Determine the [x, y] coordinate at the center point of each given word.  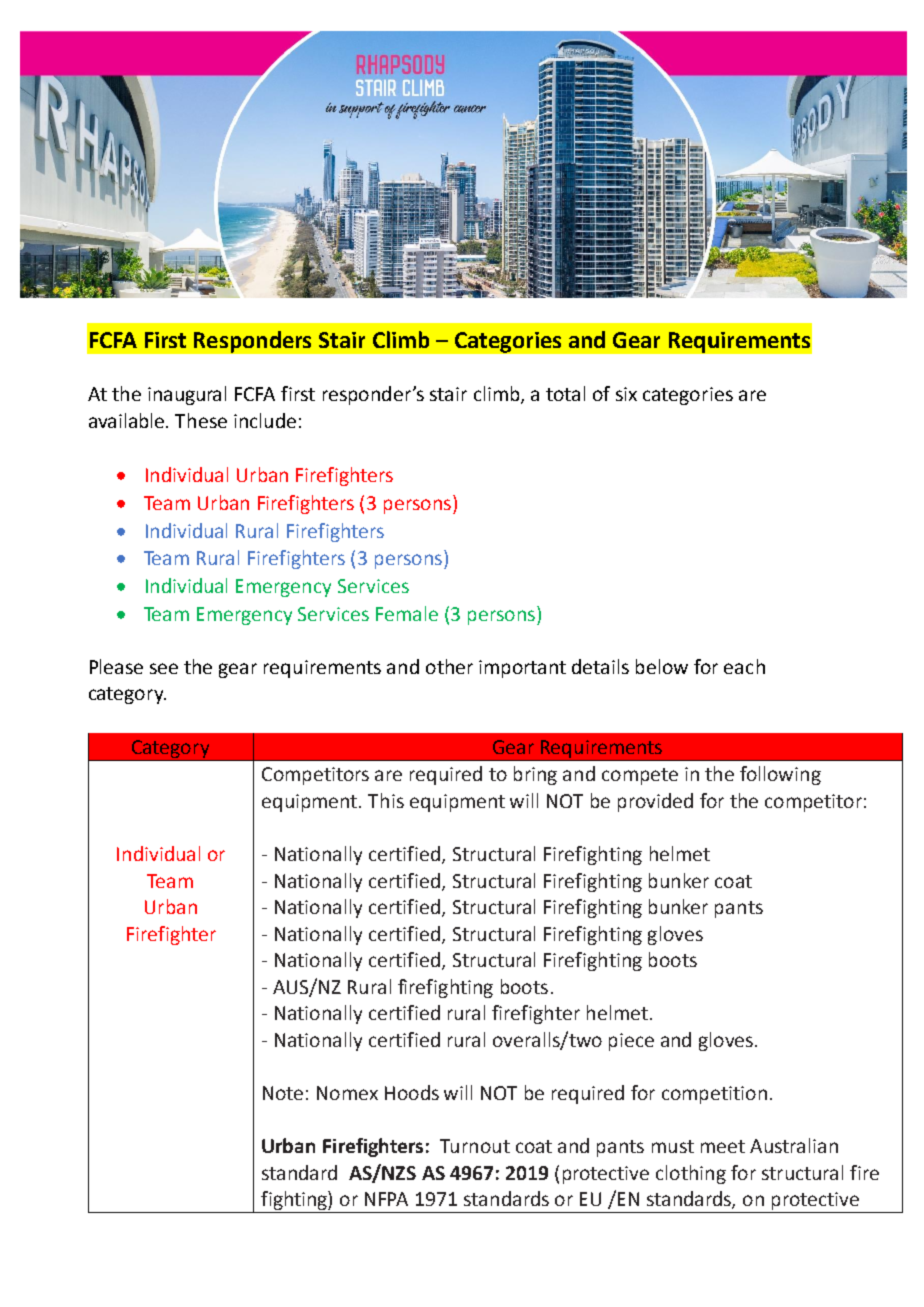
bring [535, 775]
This [386, 800]
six [626, 394]
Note [283, 1093]
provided [655, 802]
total [565, 393]
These [201, 420]
